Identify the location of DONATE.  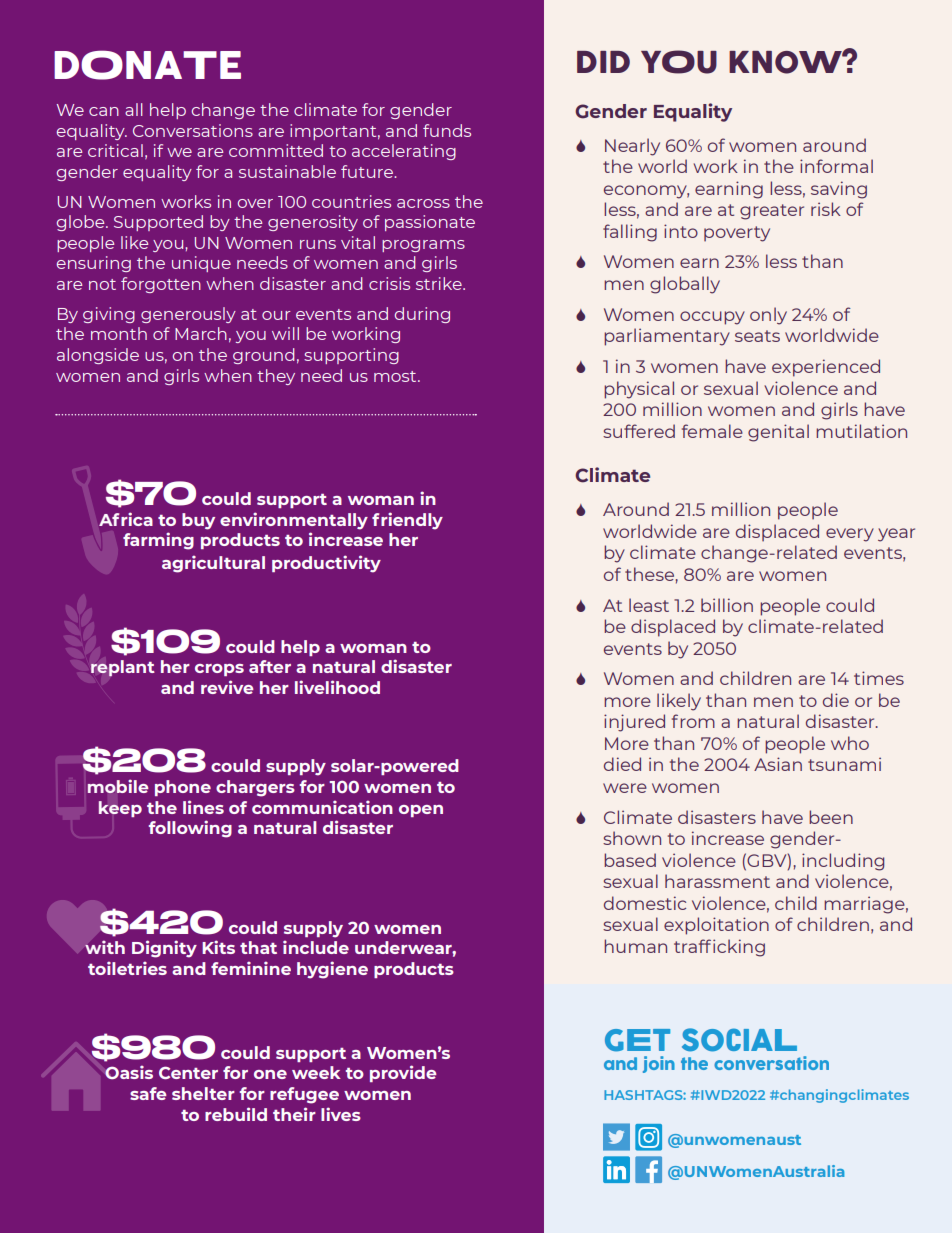
(147, 65).
